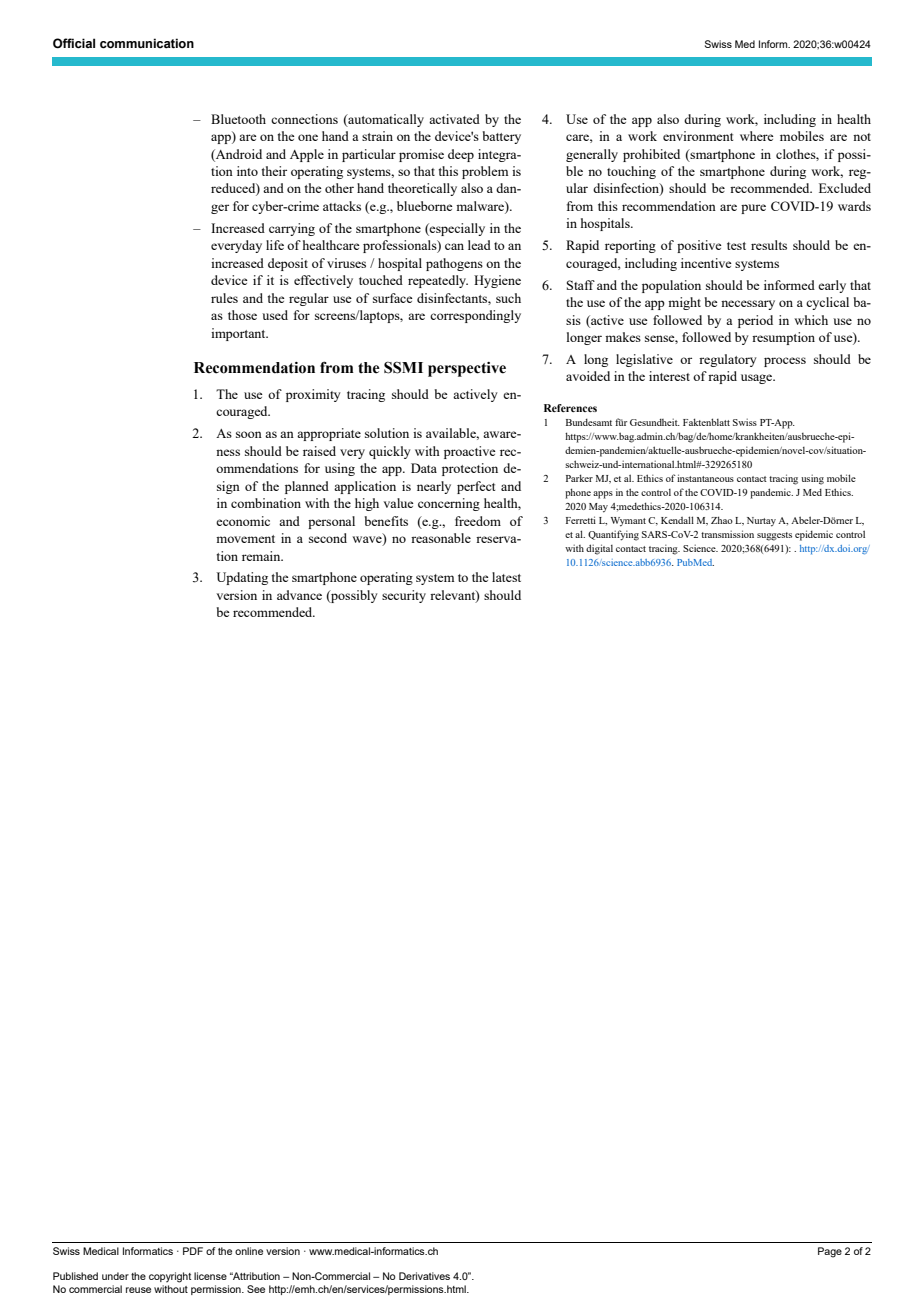 This image has height=1308, width=924. I want to click on Derivatives, so click(424, 1276).
